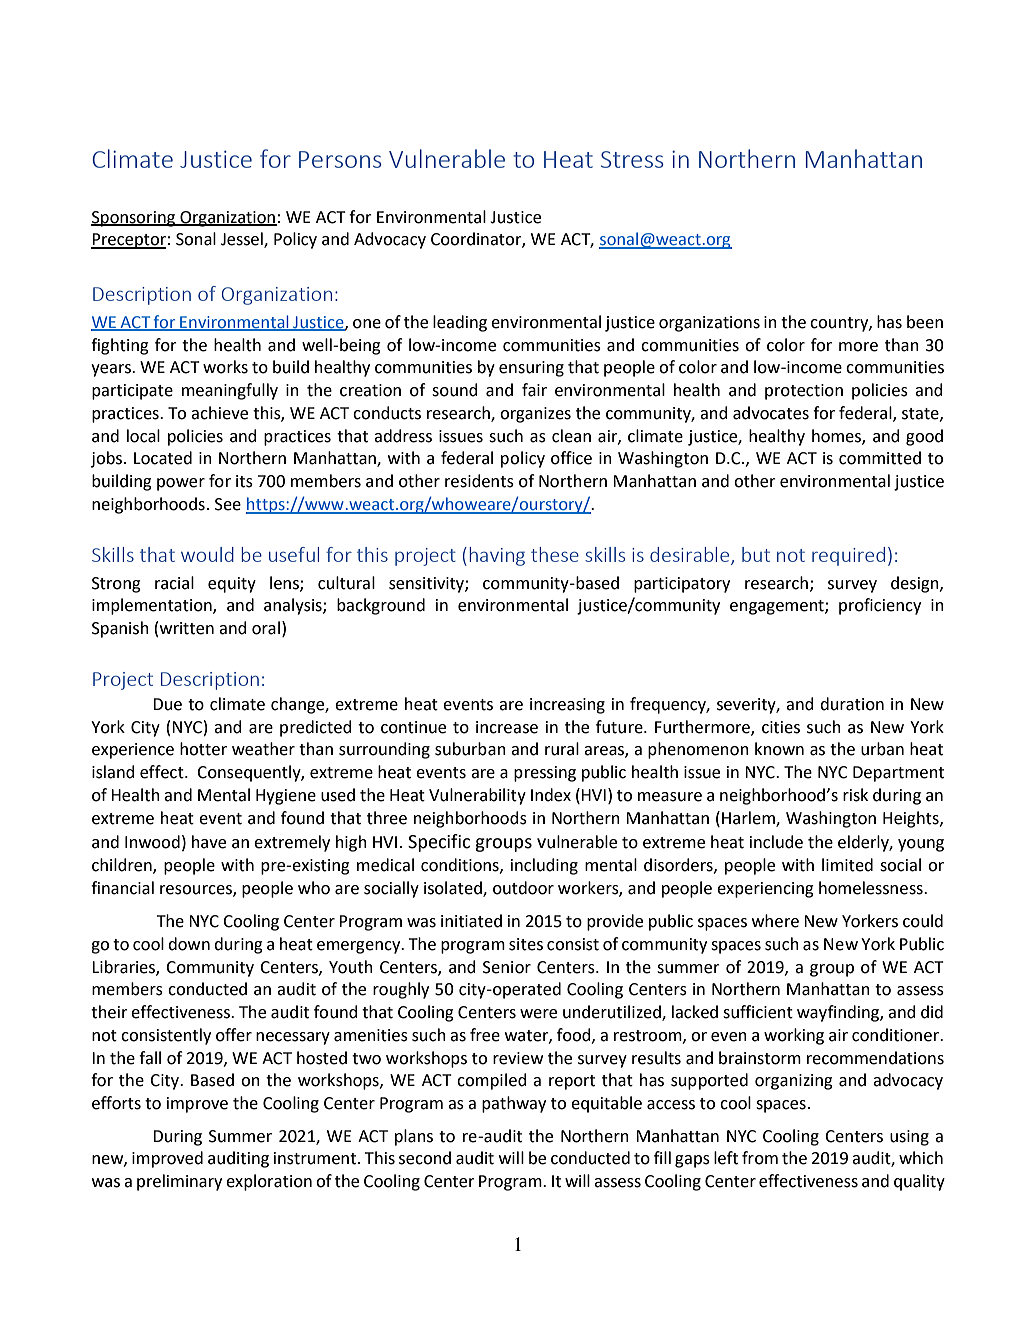  I want to click on having, so click(497, 556).
